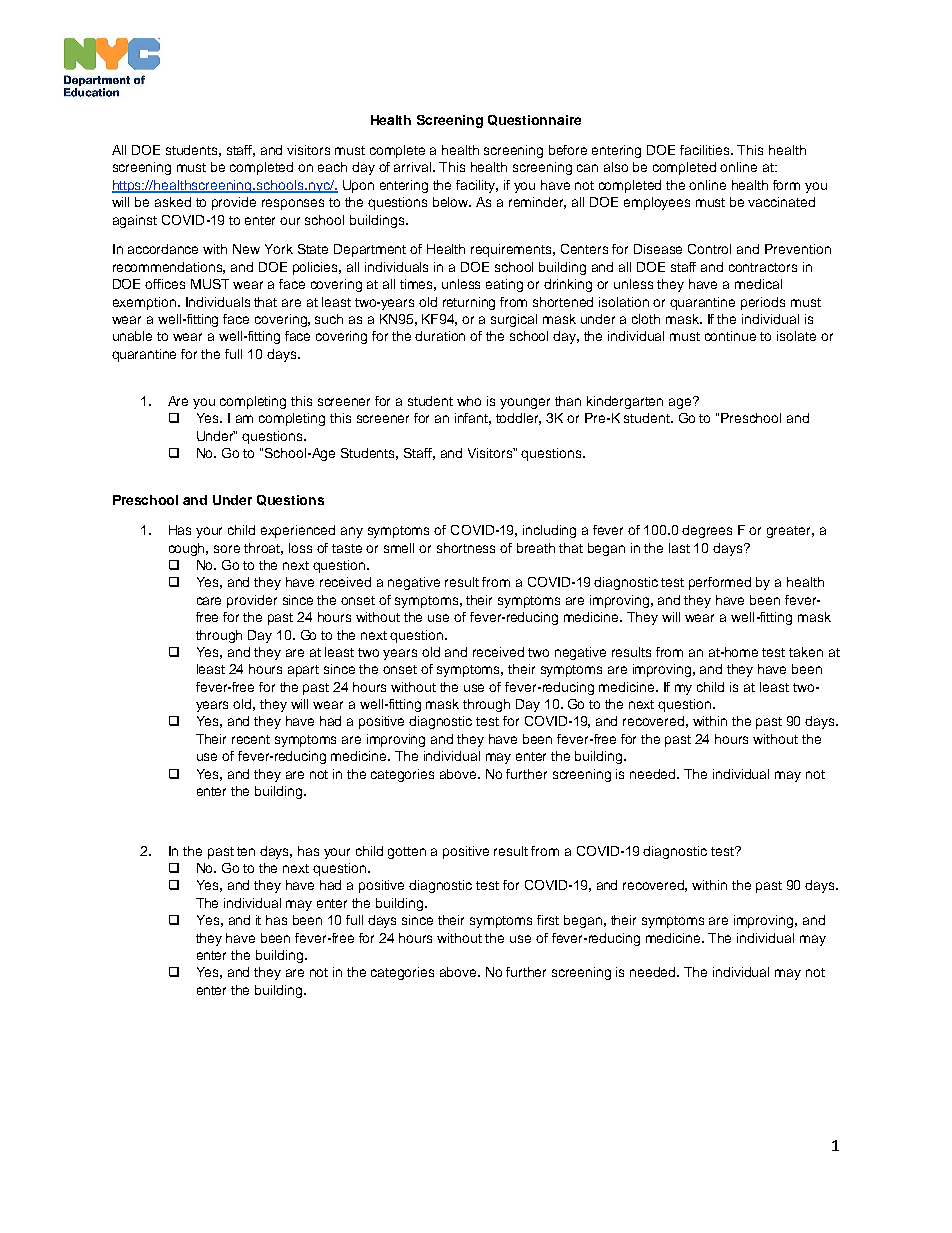  What do you see at coordinates (466, 548) in the screenshot?
I see `shortness` at bounding box center [466, 548].
